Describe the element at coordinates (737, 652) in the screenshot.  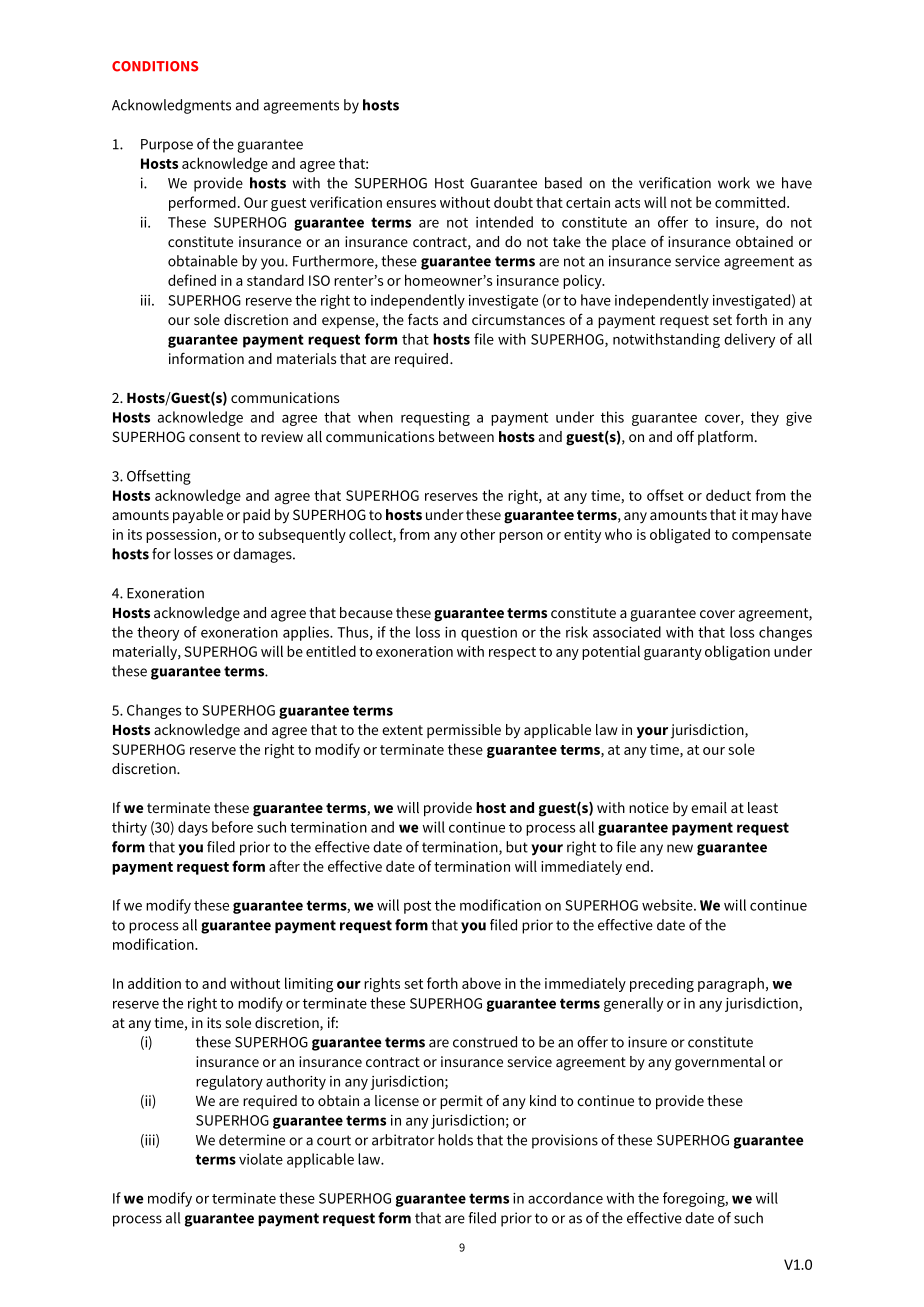
I see `obligation` at that location.
